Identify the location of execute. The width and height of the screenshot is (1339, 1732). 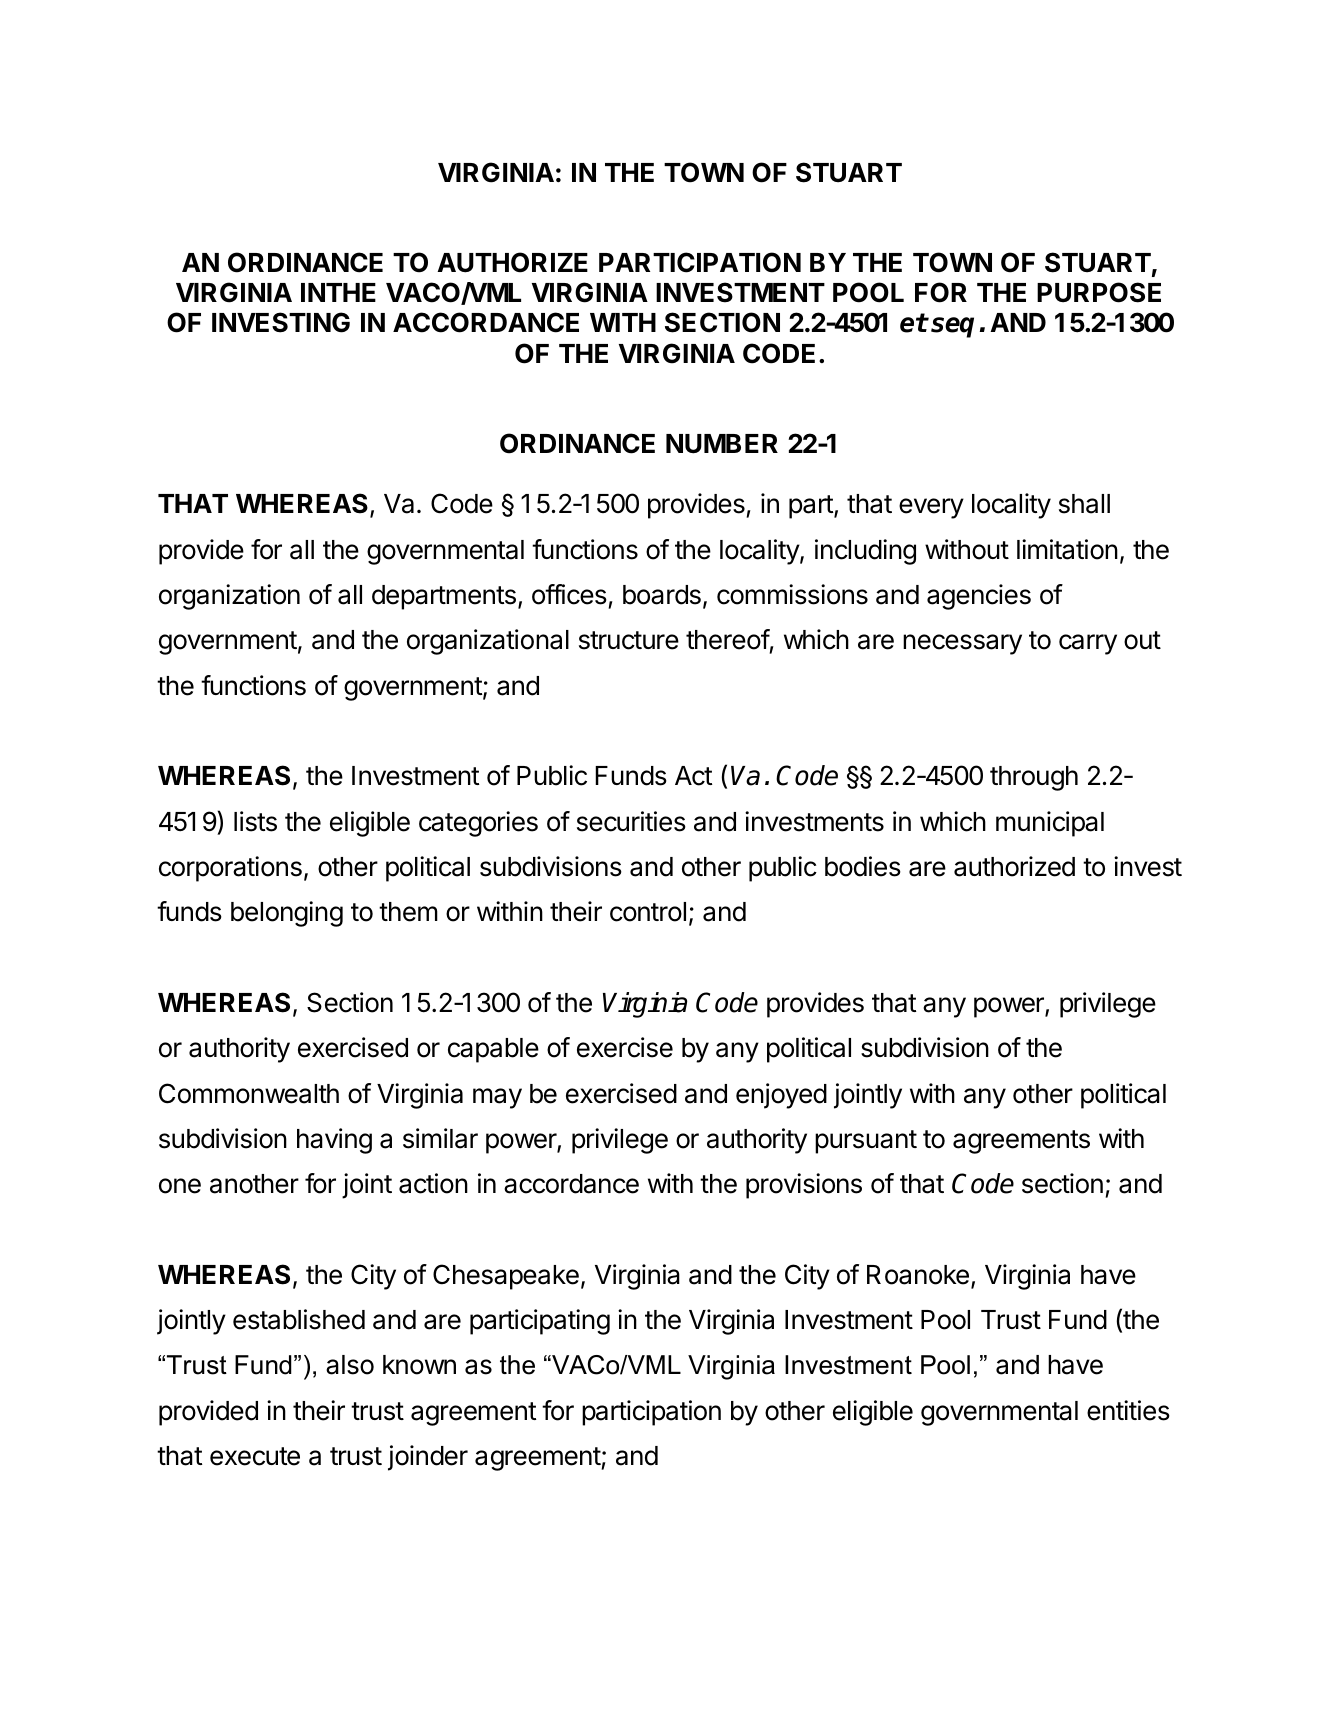
(255, 1456).
